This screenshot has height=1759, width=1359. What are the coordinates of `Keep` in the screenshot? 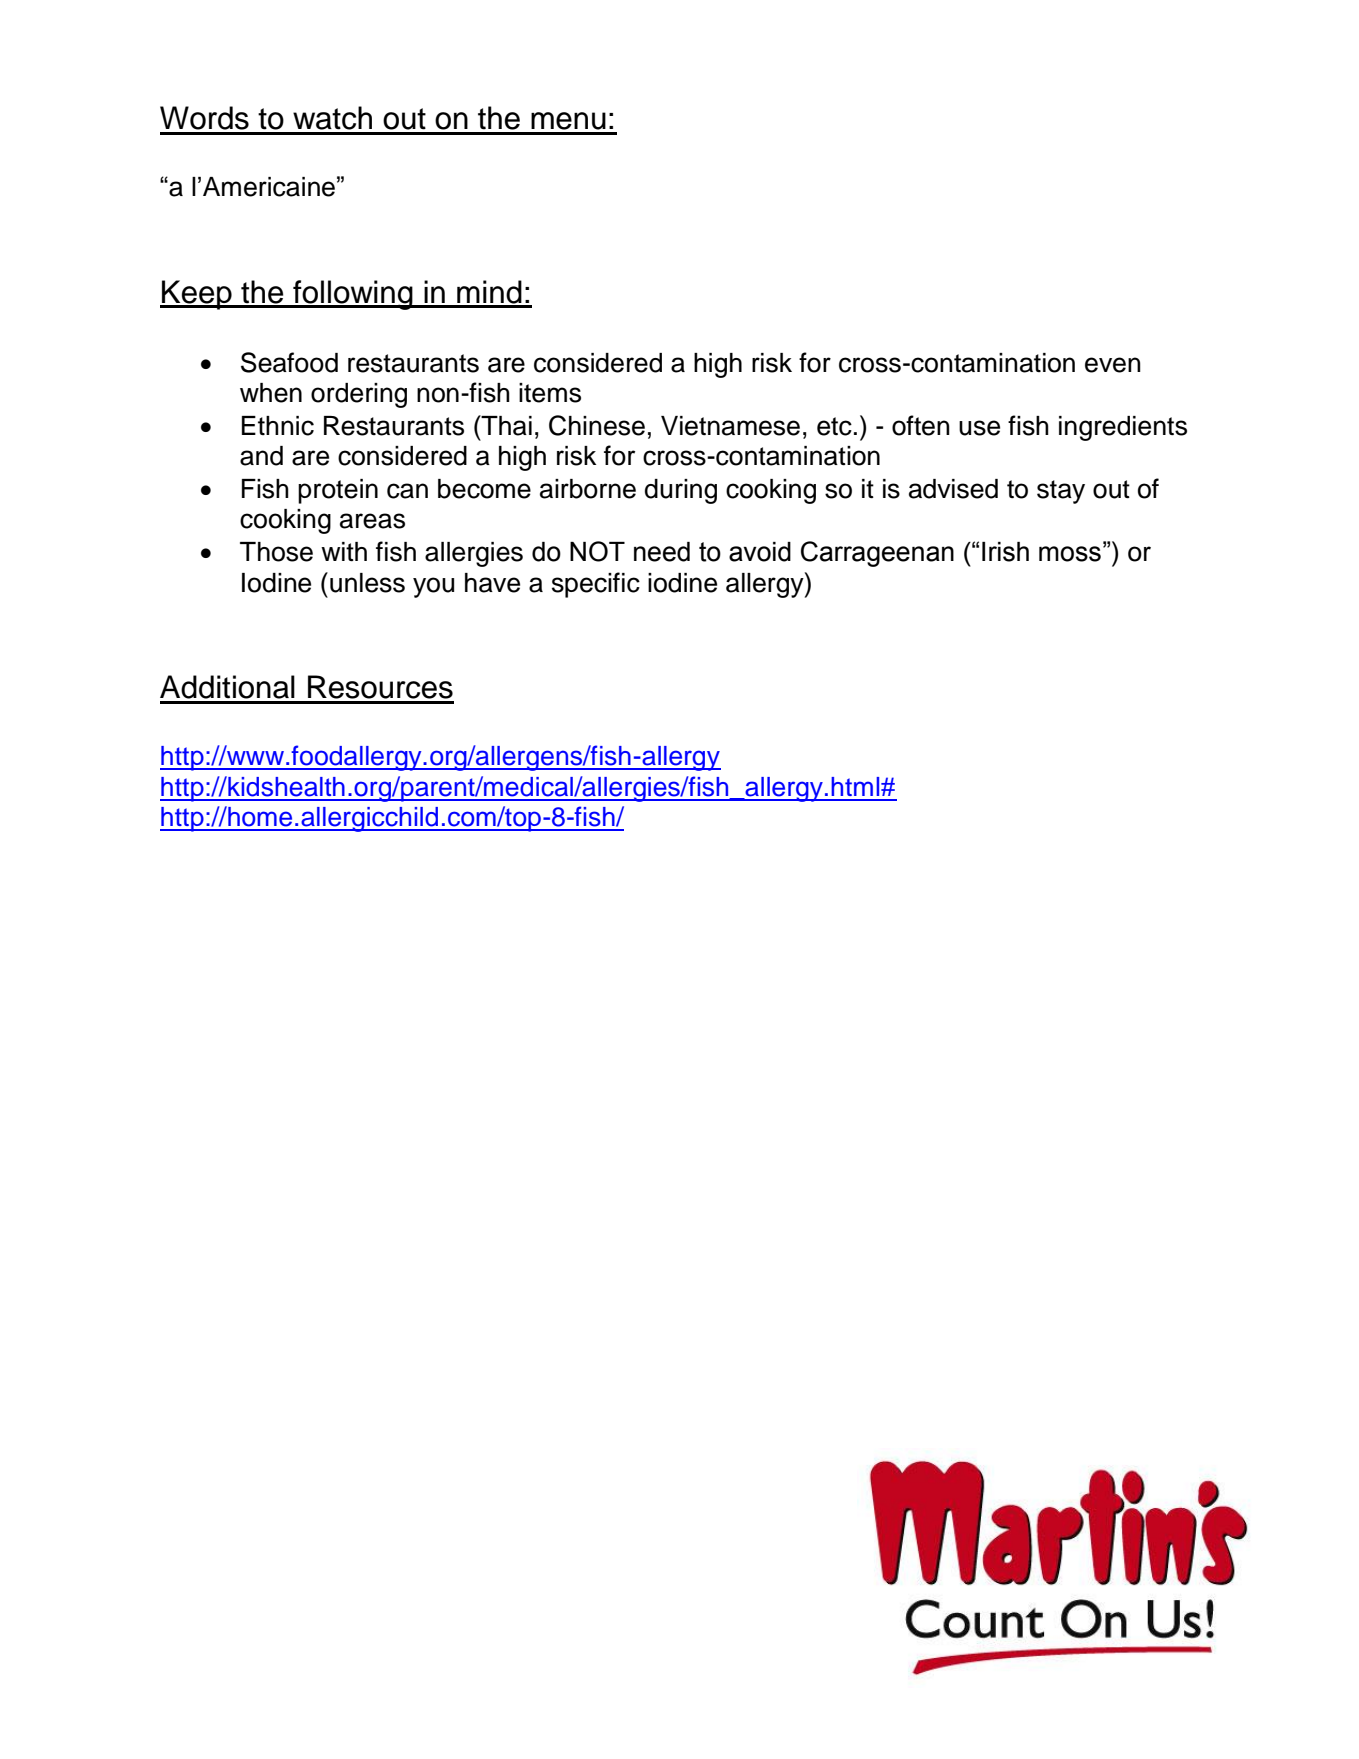 It's located at (197, 295).
